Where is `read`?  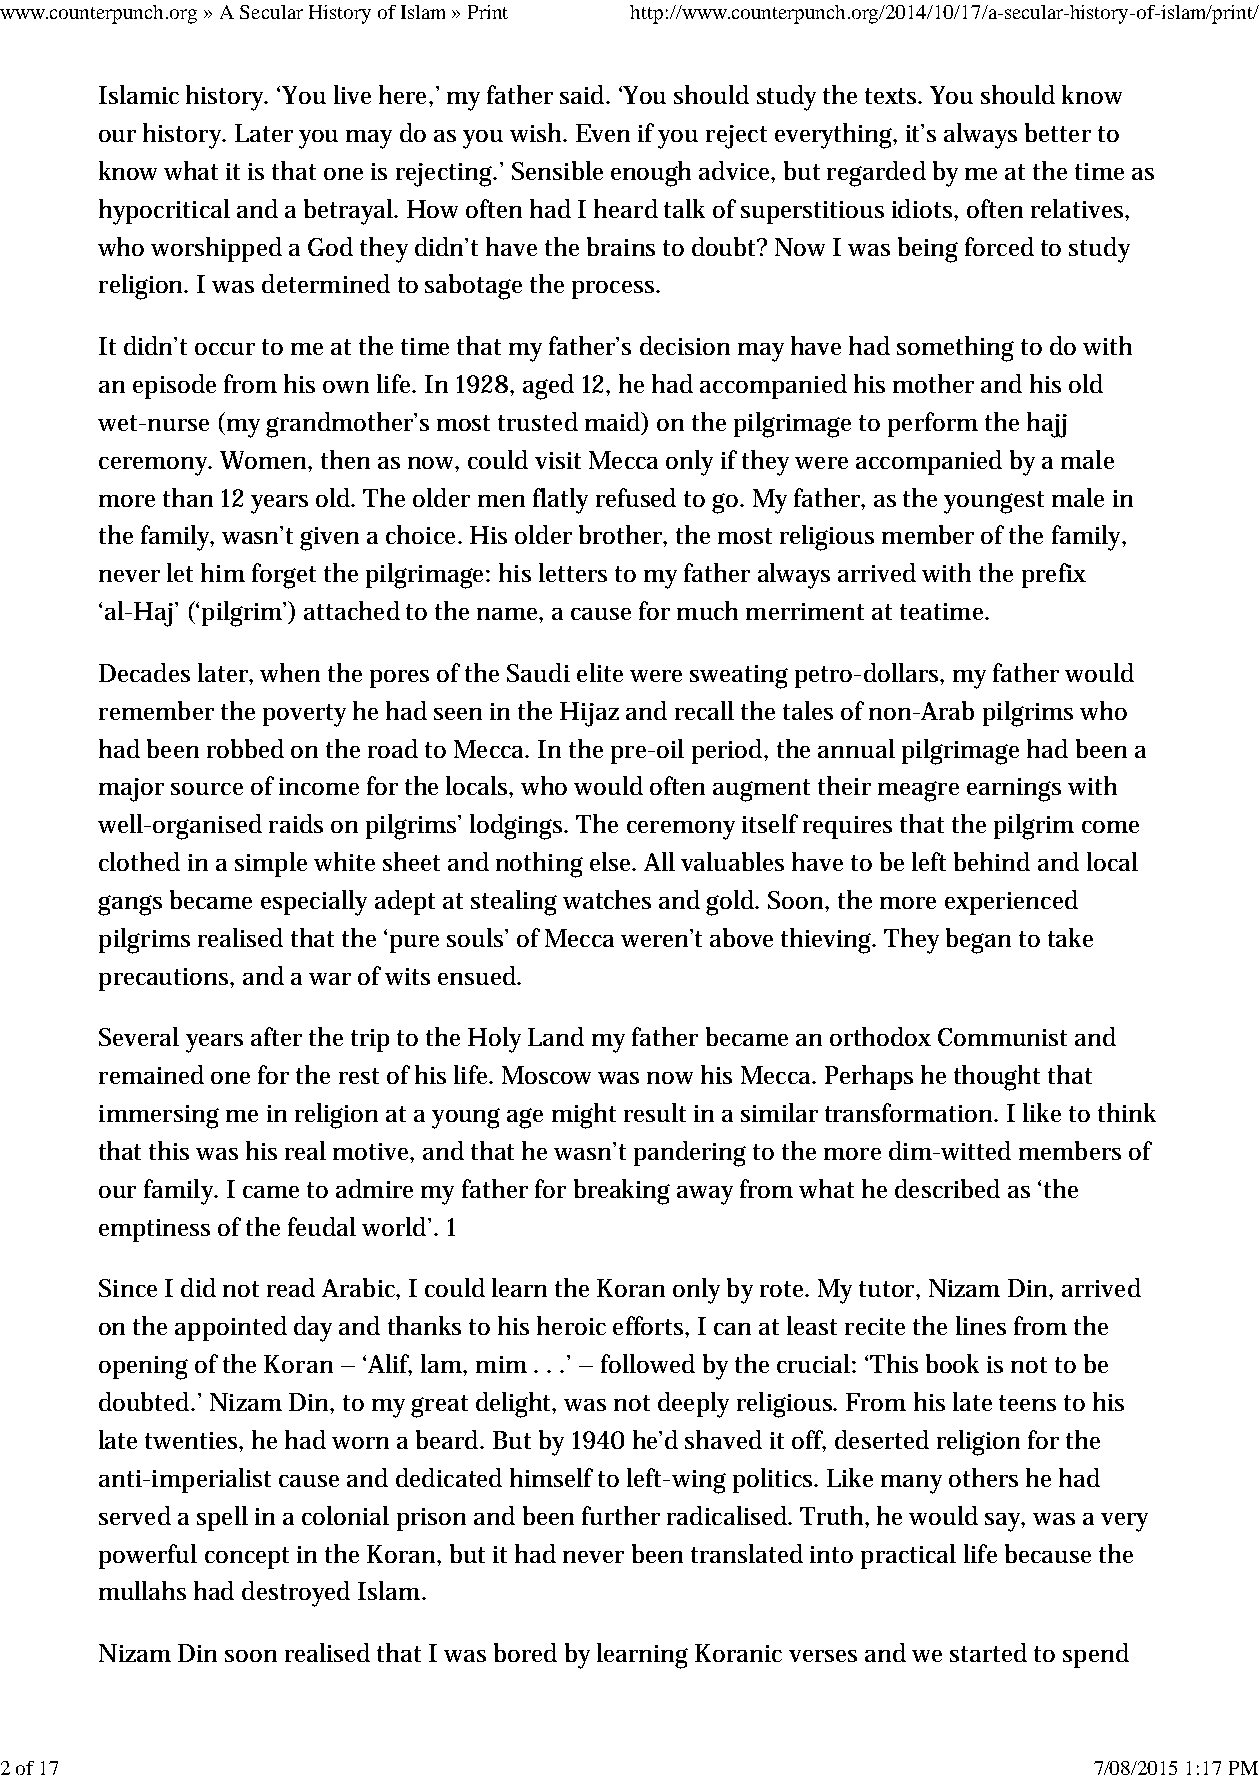
read is located at coordinates (291, 1287).
